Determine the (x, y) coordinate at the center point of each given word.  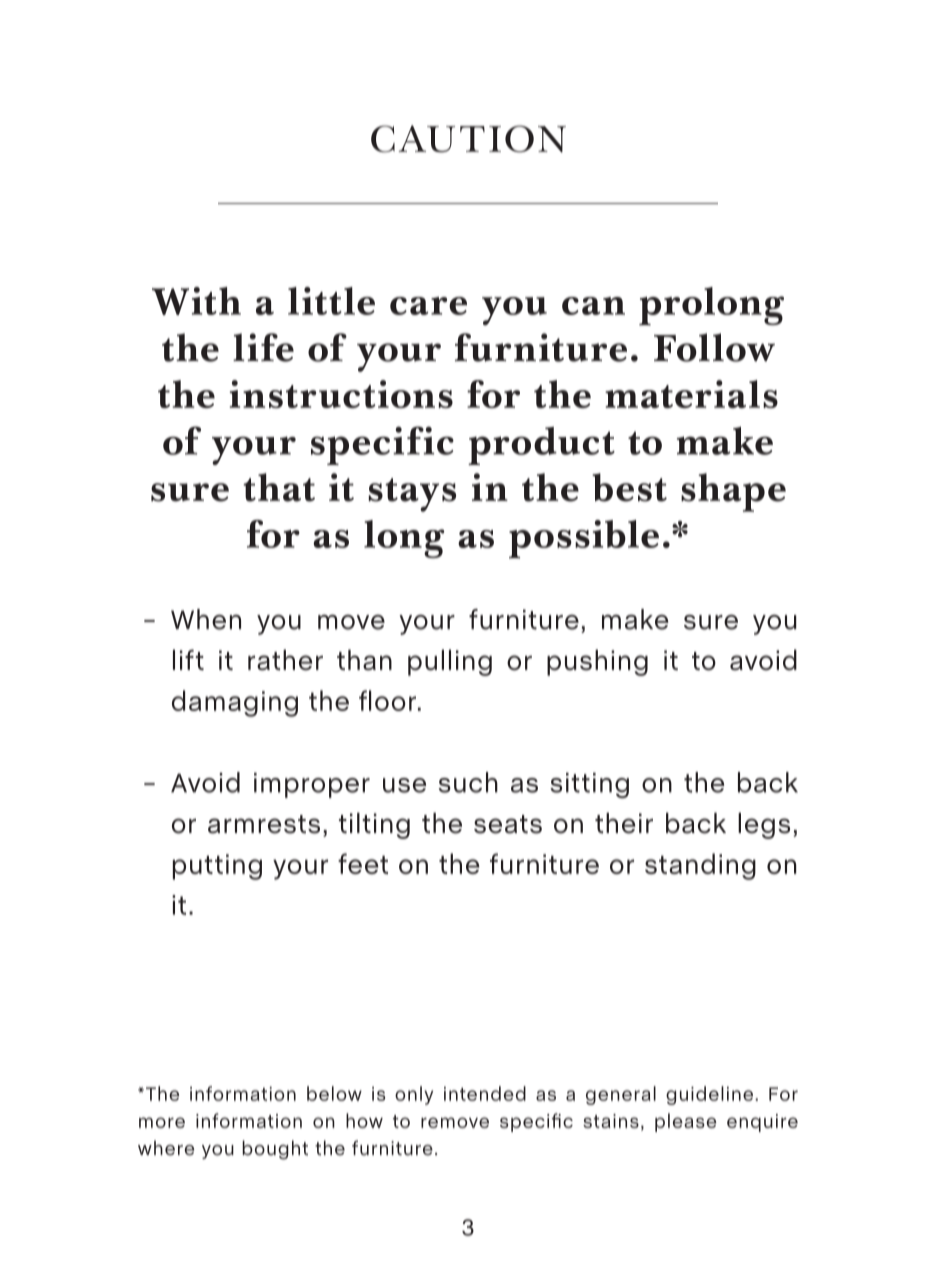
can (593, 306)
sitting (589, 785)
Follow (714, 347)
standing (700, 866)
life (263, 347)
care (428, 306)
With (196, 301)
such (468, 782)
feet (363, 863)
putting (217, 867)
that (279, 487)
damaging (235, 703)
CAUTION (468, 139)
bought (275, 1150)
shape (733, 492)
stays (412, 495)
